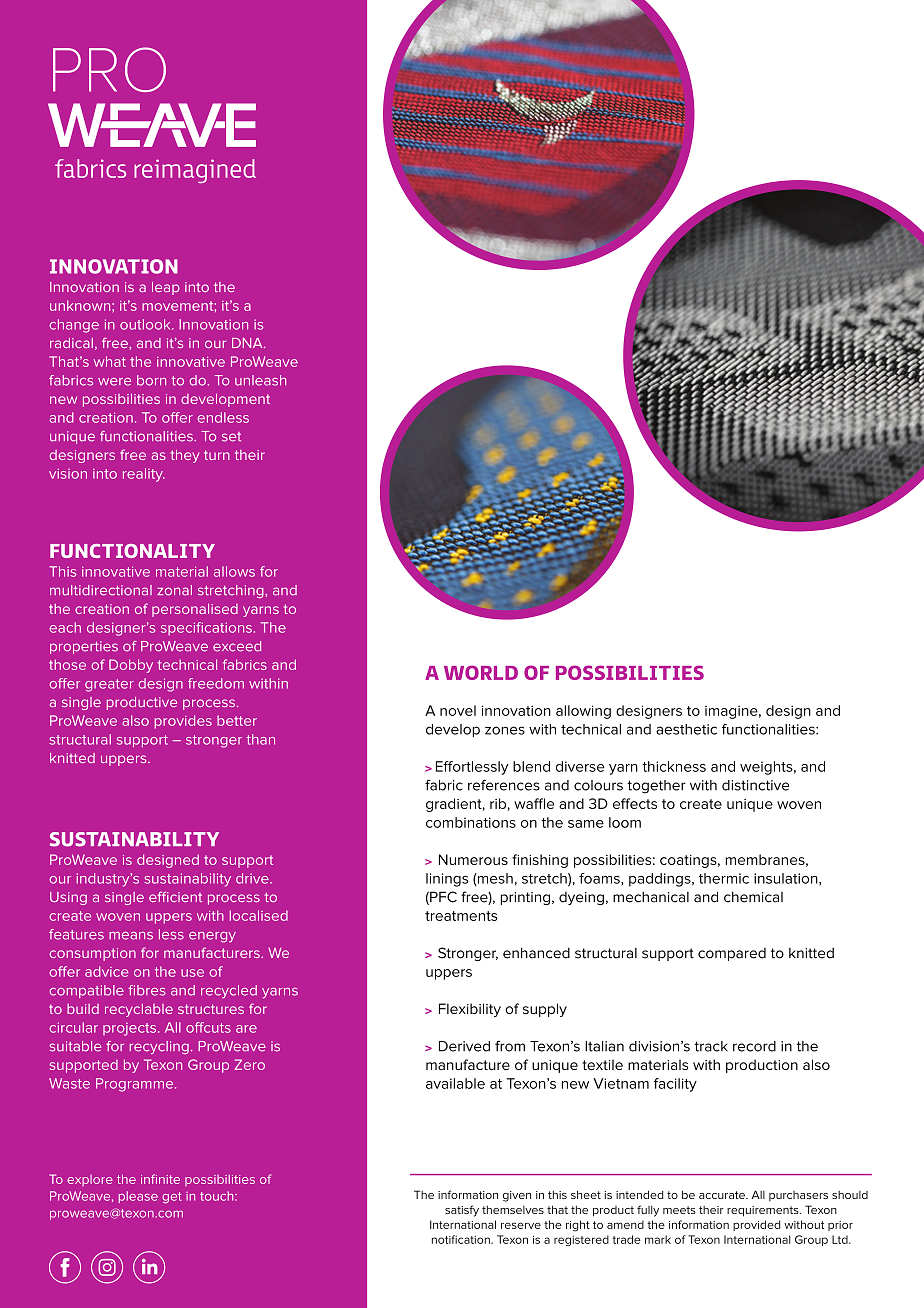 Image resolution: width=924 pixels, height=1308 pixels. Describe the element at coordinates (260, 380) in the screenshot. I see `unleash` at that location.
